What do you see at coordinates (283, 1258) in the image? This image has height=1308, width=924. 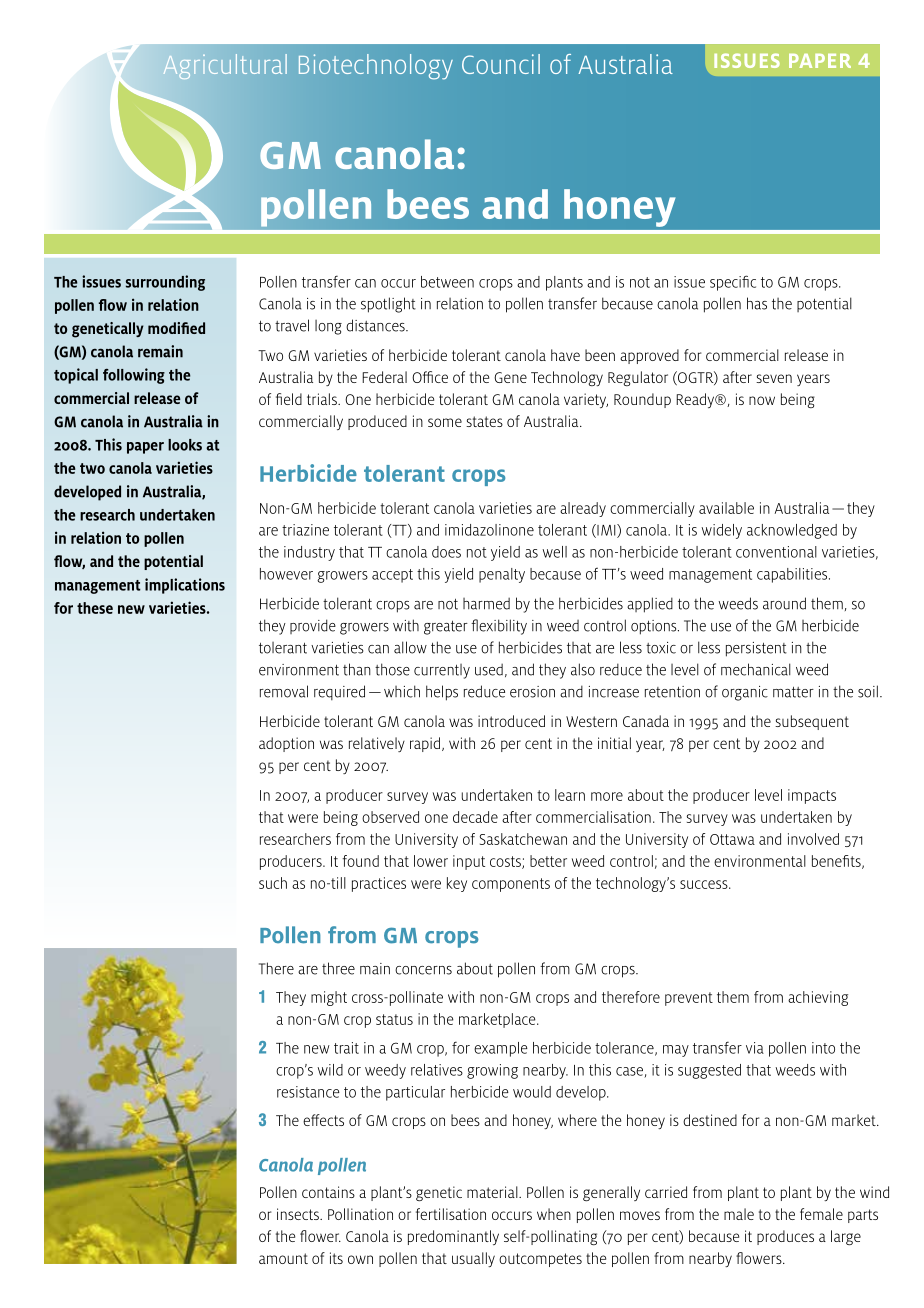 I see `amount` at bounding box center [283, 1258].
